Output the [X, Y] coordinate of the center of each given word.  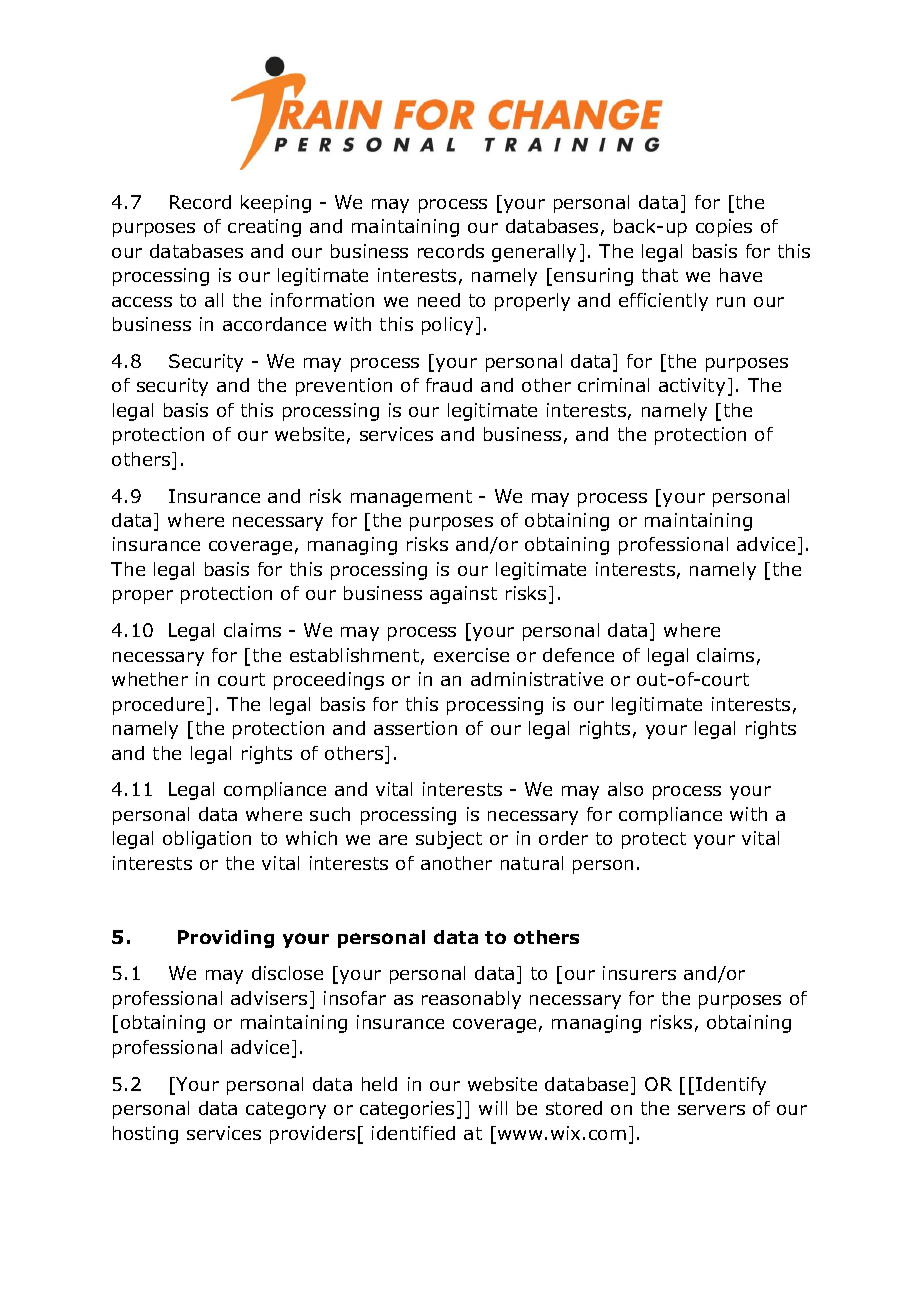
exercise [471, 655]
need [439, 300]
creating [264, 228]
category [286, 1110]
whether [150, 679]
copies [724, 228]
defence [578, 655]
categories [407, 1110]
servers [711, 1110]
